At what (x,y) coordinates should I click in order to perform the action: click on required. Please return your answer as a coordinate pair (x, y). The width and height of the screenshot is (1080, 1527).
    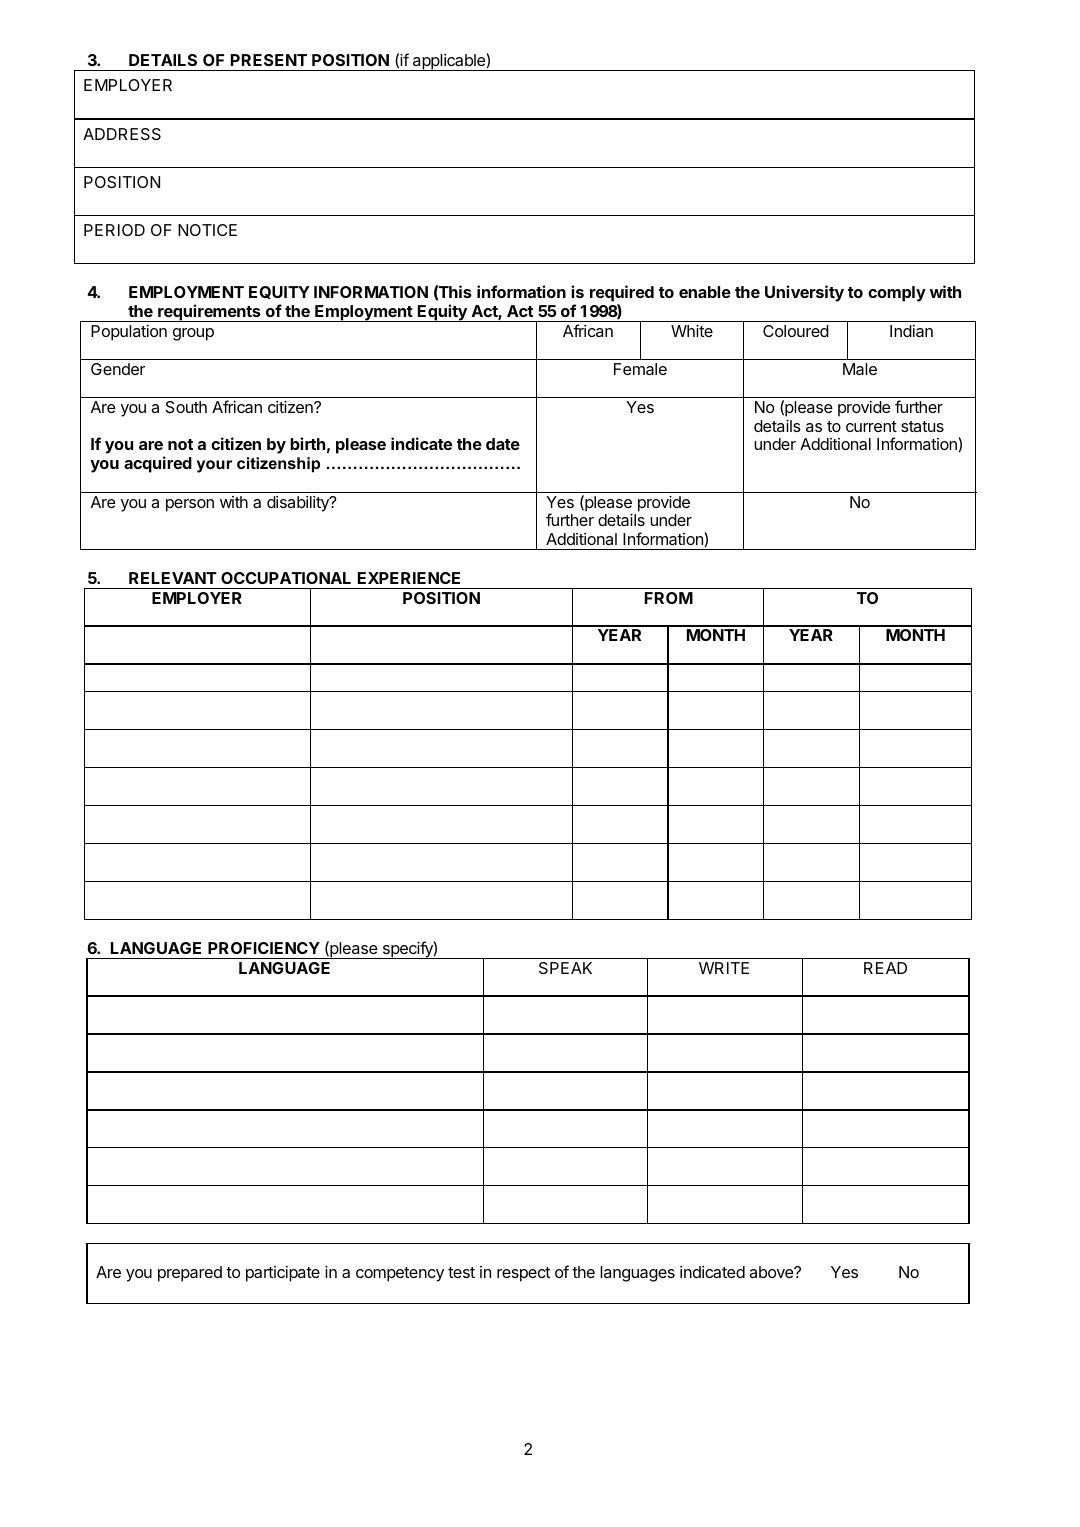
    Looking at the image, I should click on (622, 293).
